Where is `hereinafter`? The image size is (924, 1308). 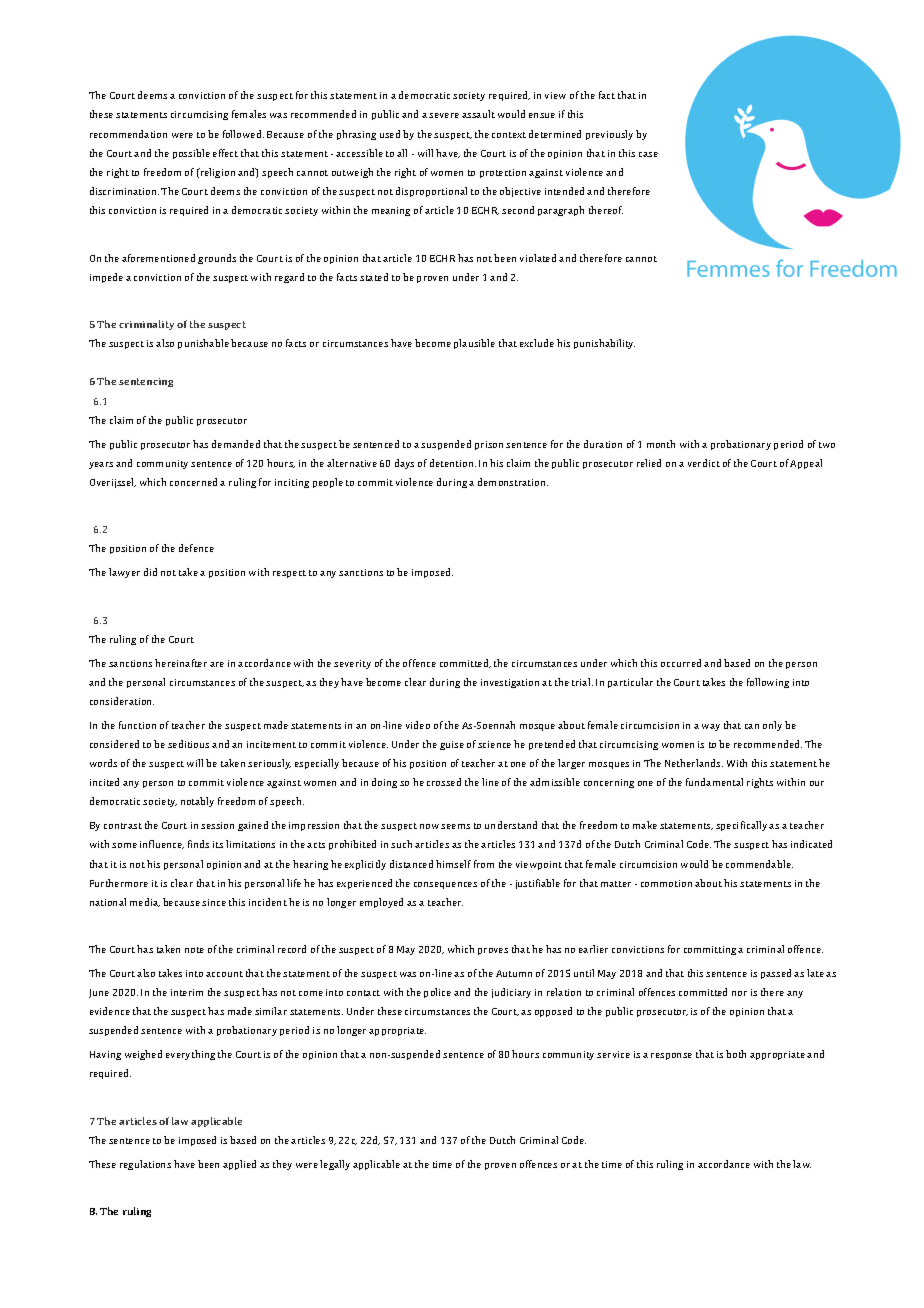 hereinafter is located at coordinates (181, 663).
